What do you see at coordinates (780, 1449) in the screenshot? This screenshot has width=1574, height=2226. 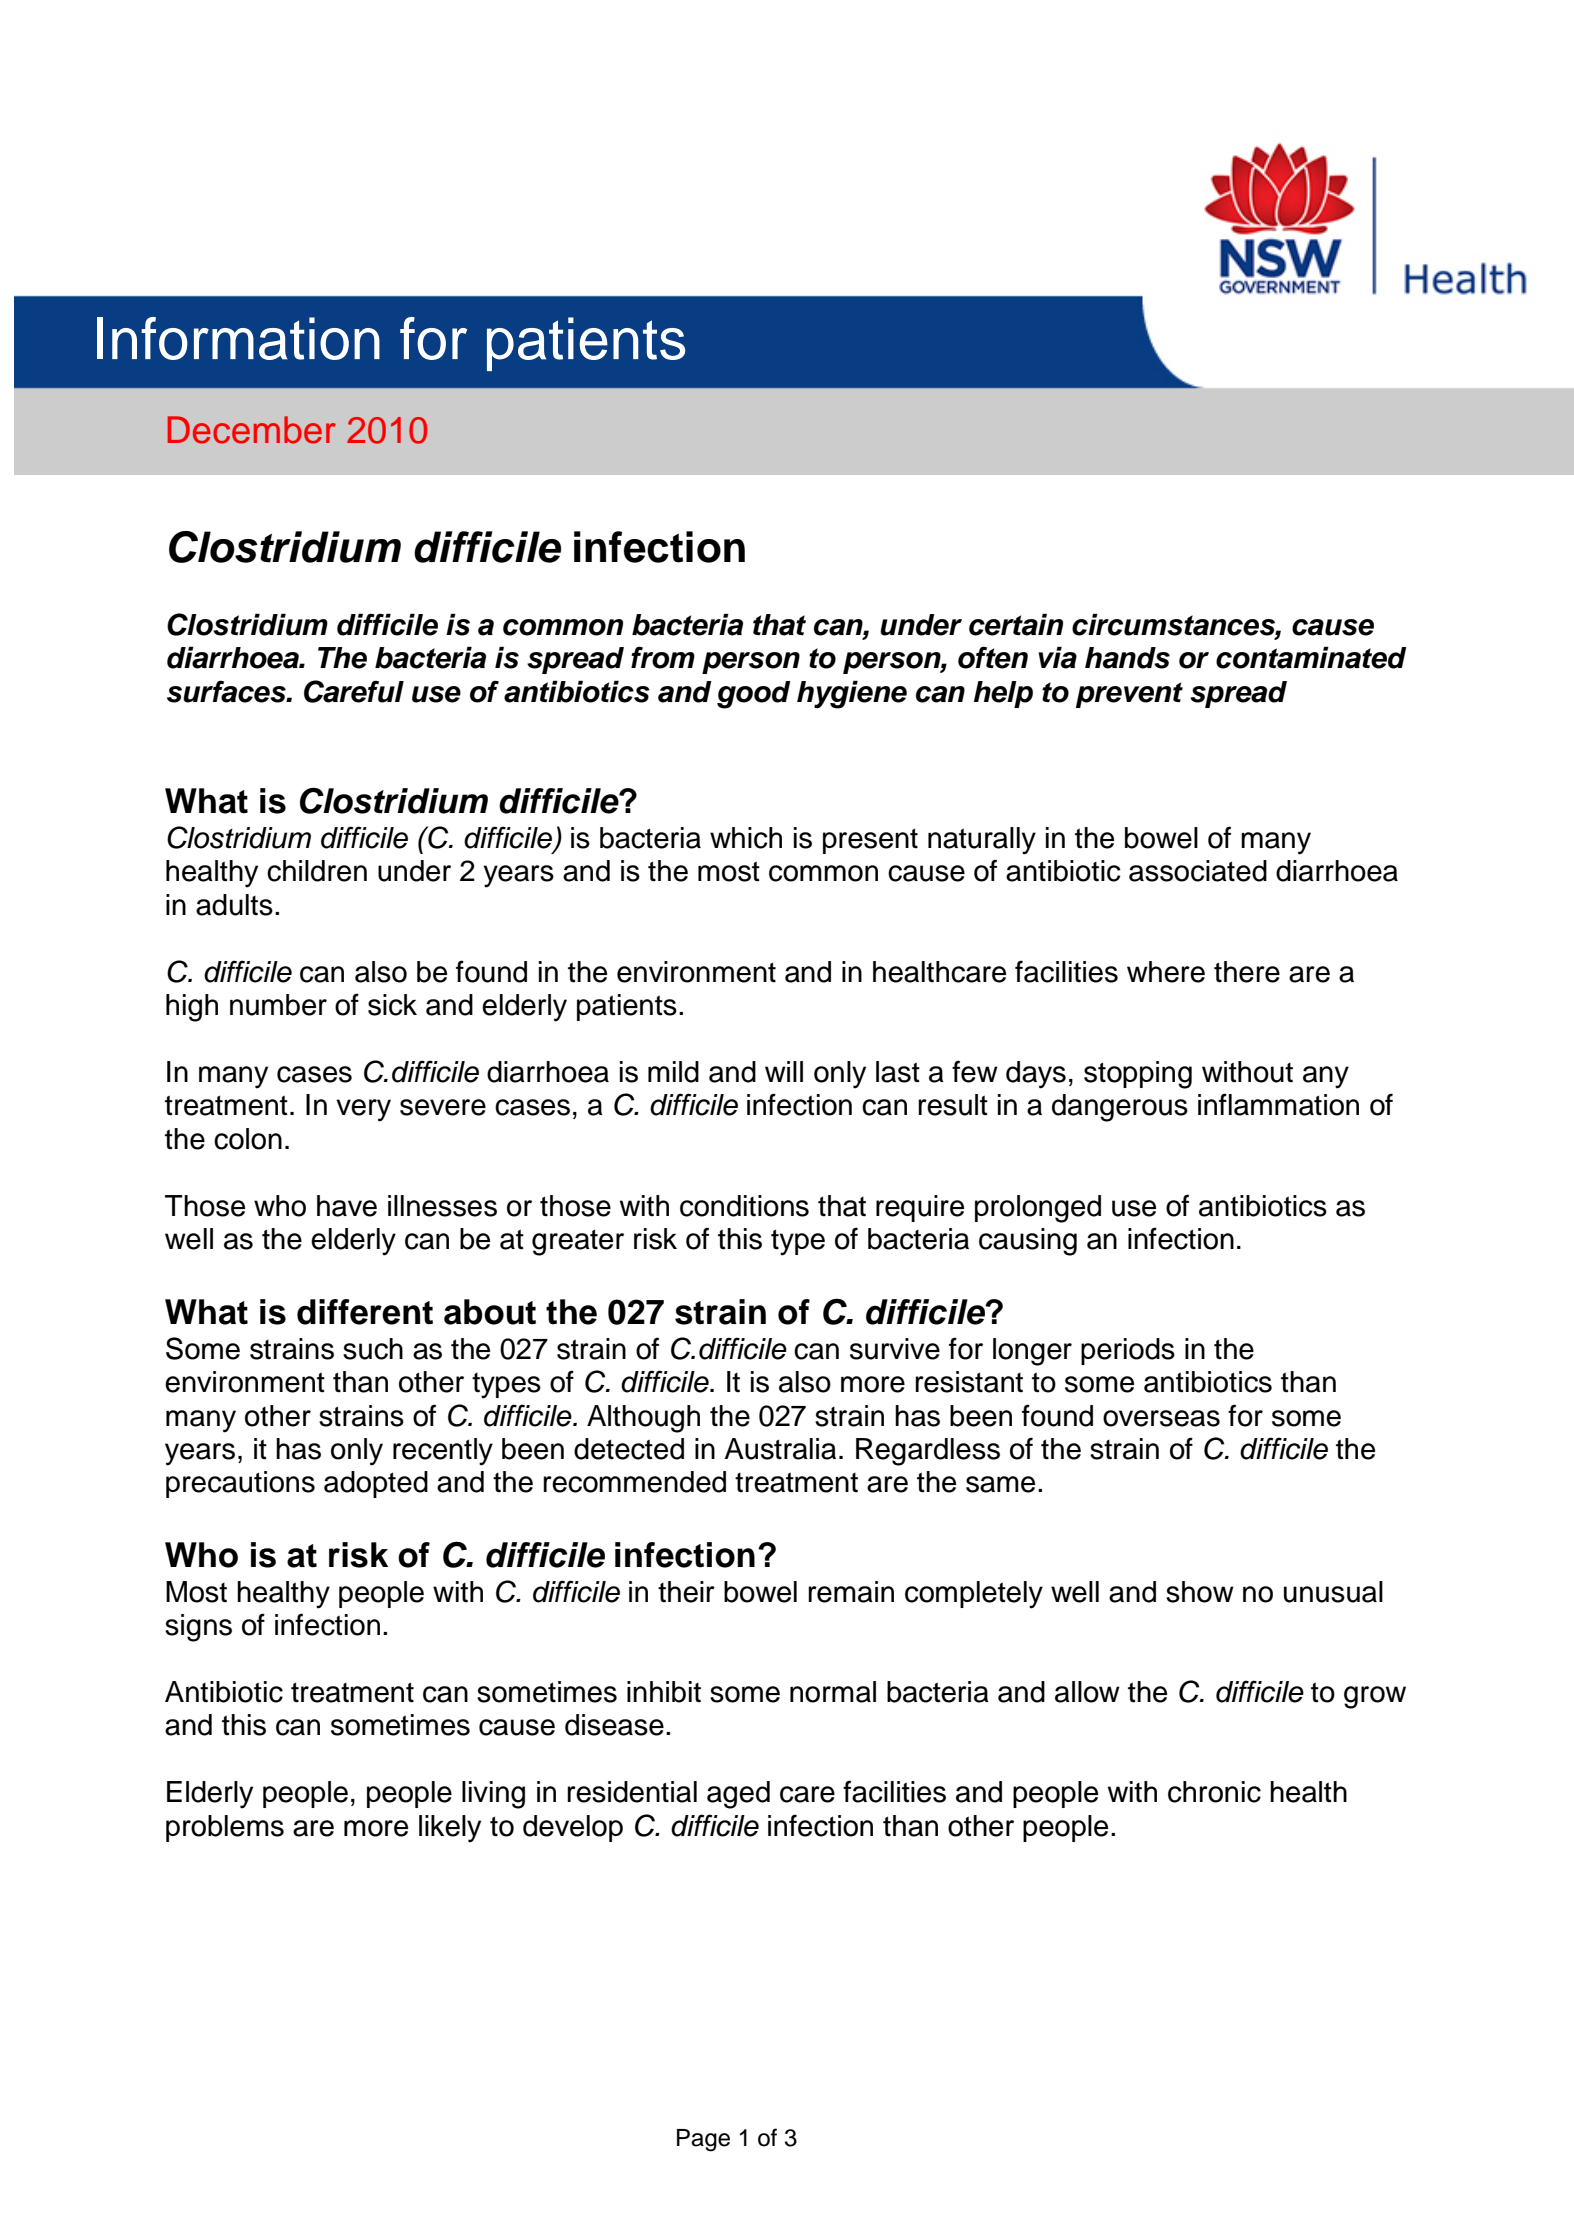 I see `Australia` at bounding box center [780, 1449].
